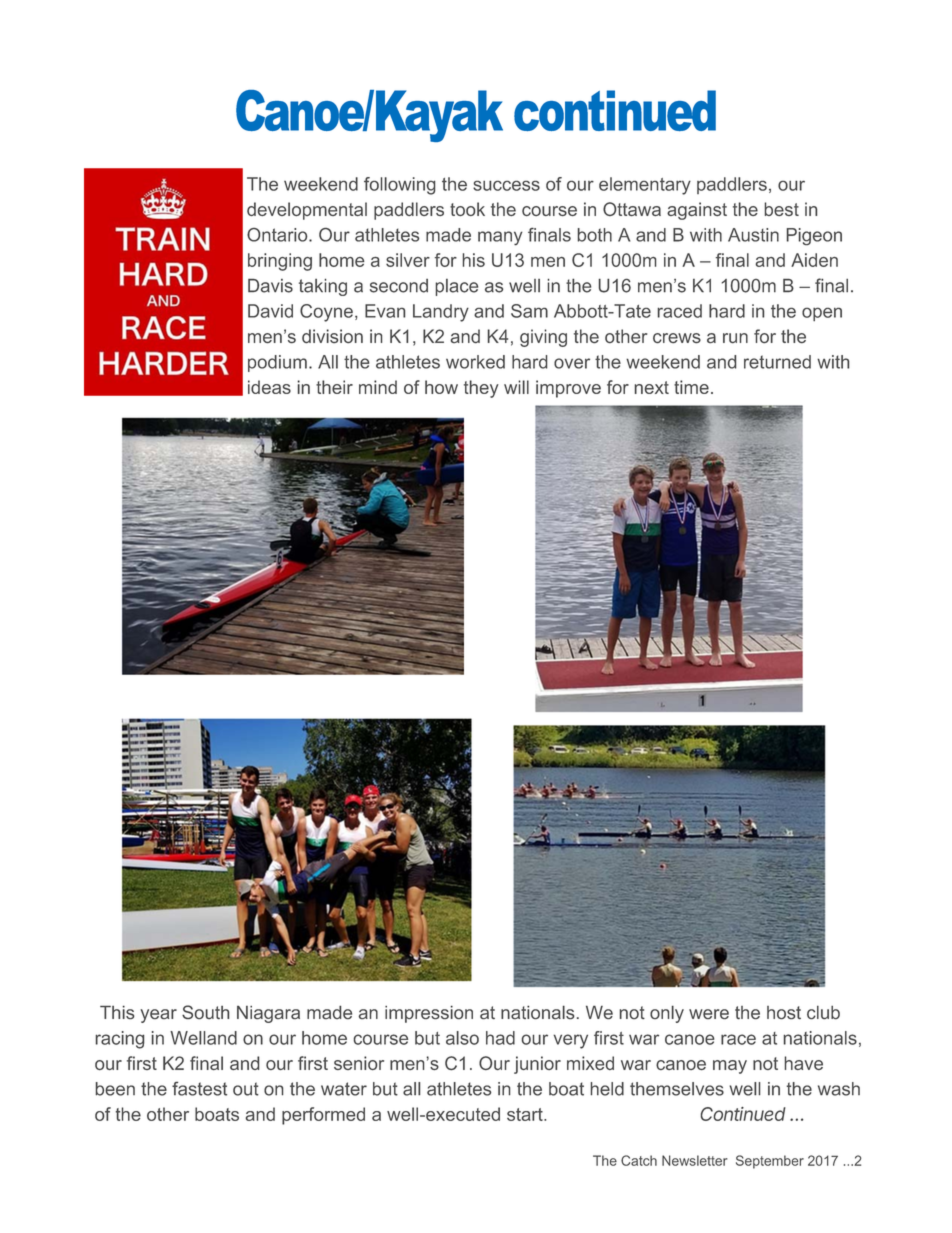 This screenshot has width=952, height=1233. I want to click on host, so click(784, 1013).
